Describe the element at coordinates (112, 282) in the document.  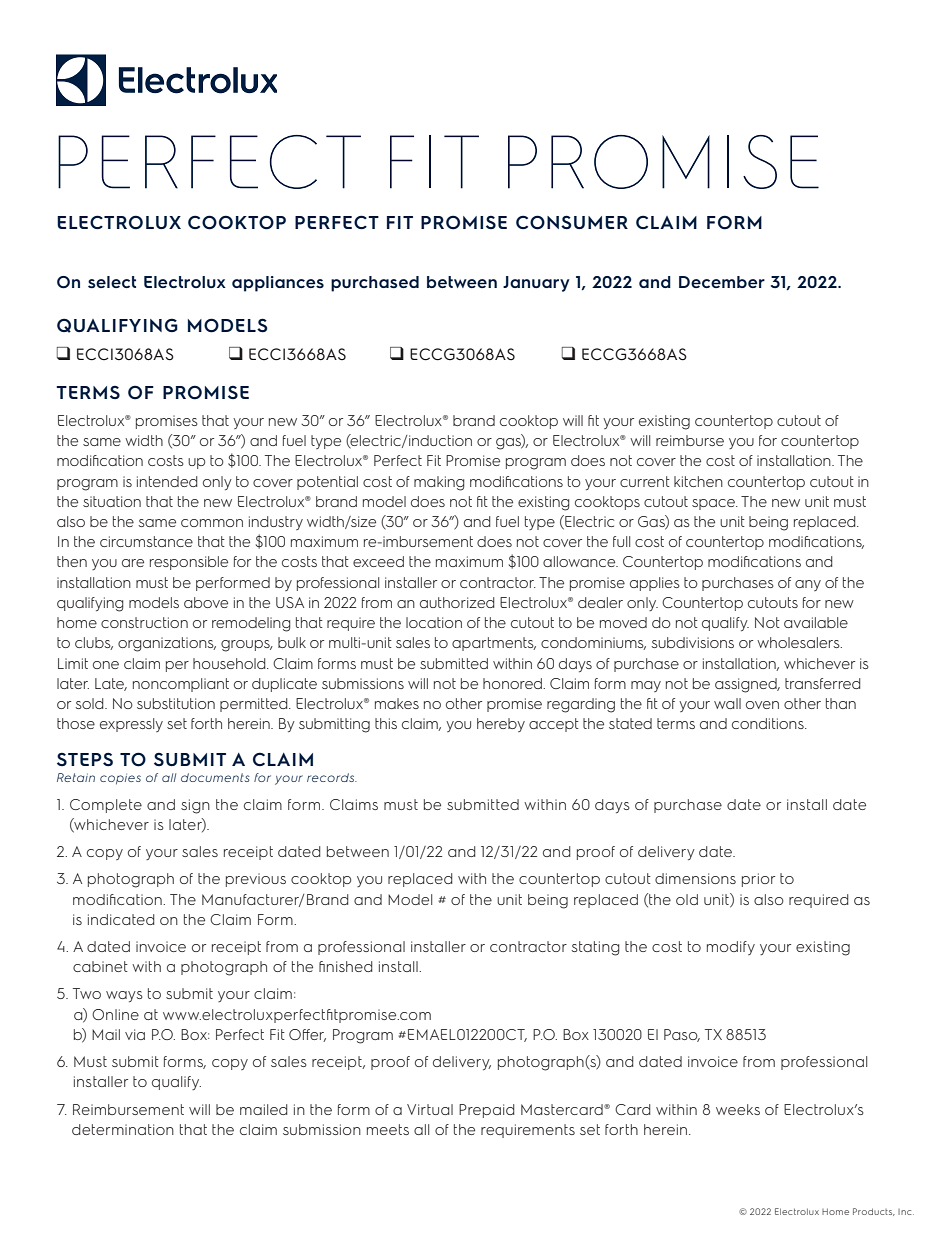
I see `select` at that location.
